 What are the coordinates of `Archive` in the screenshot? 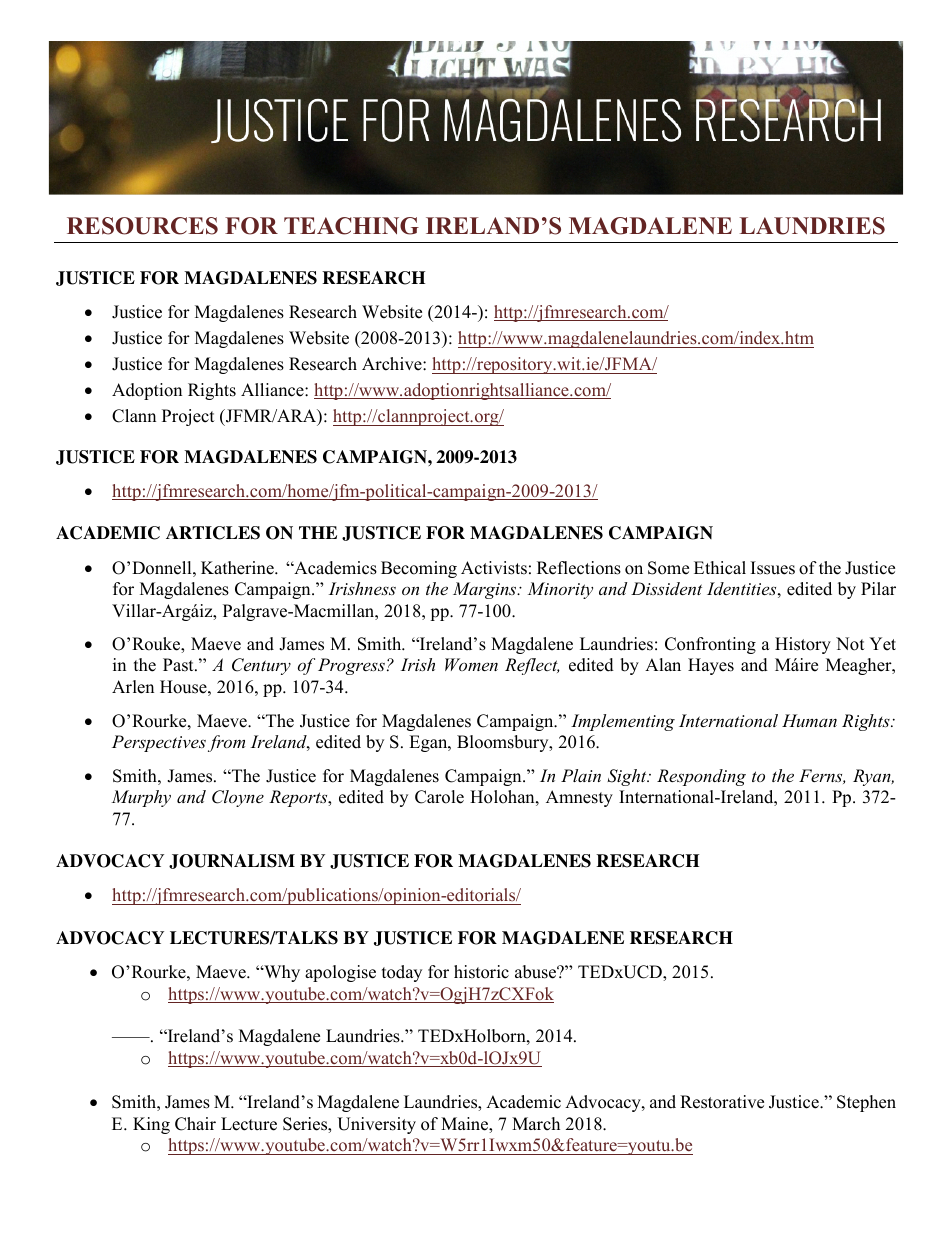 It's located at (393, 364).
